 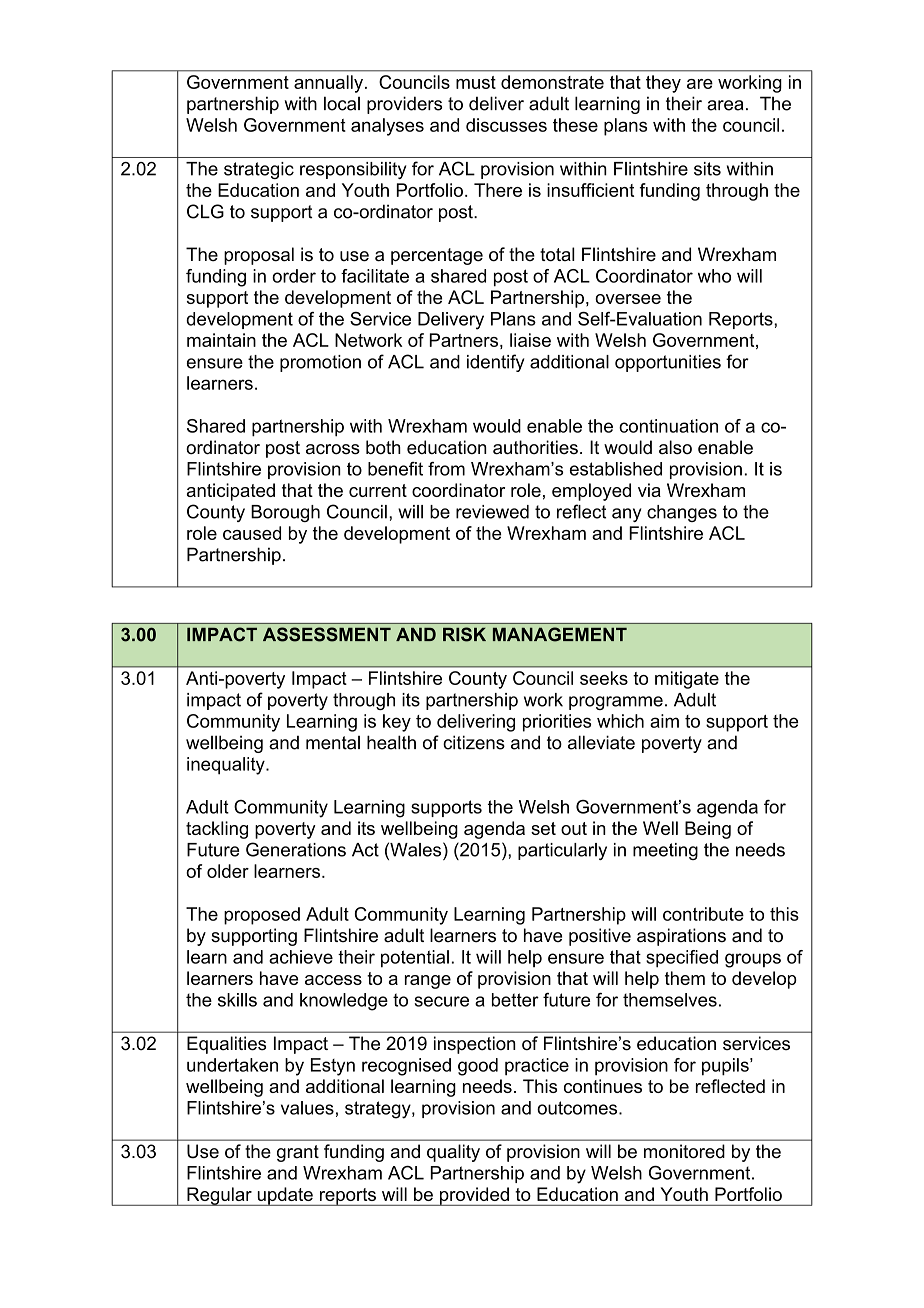 What do you see at coordinates (474, 1196) in the screenshot?
I see `provided` at bounding box center [474, 1196].
